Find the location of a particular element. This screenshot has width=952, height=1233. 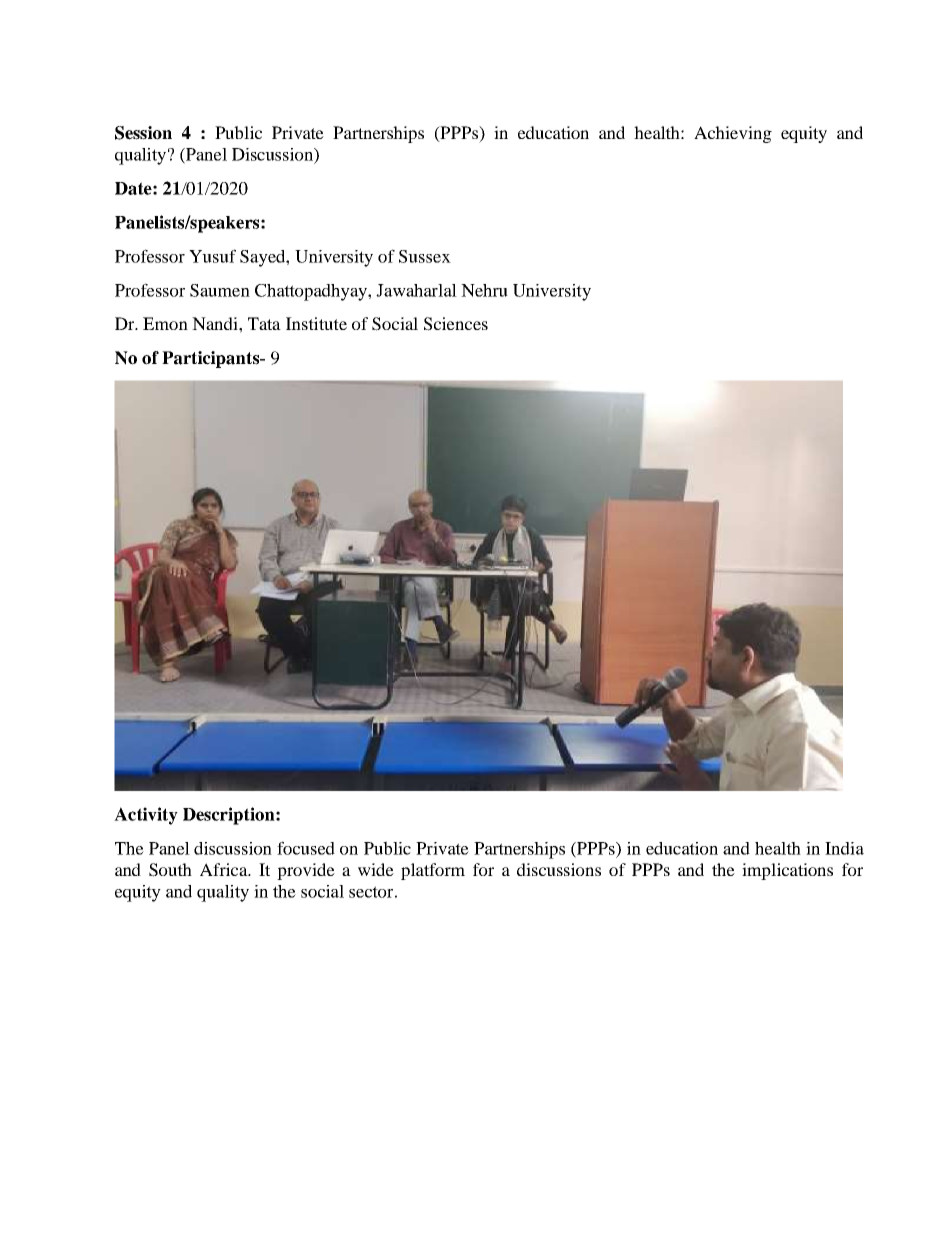

Sciences is located at coordinates (456, 324).
